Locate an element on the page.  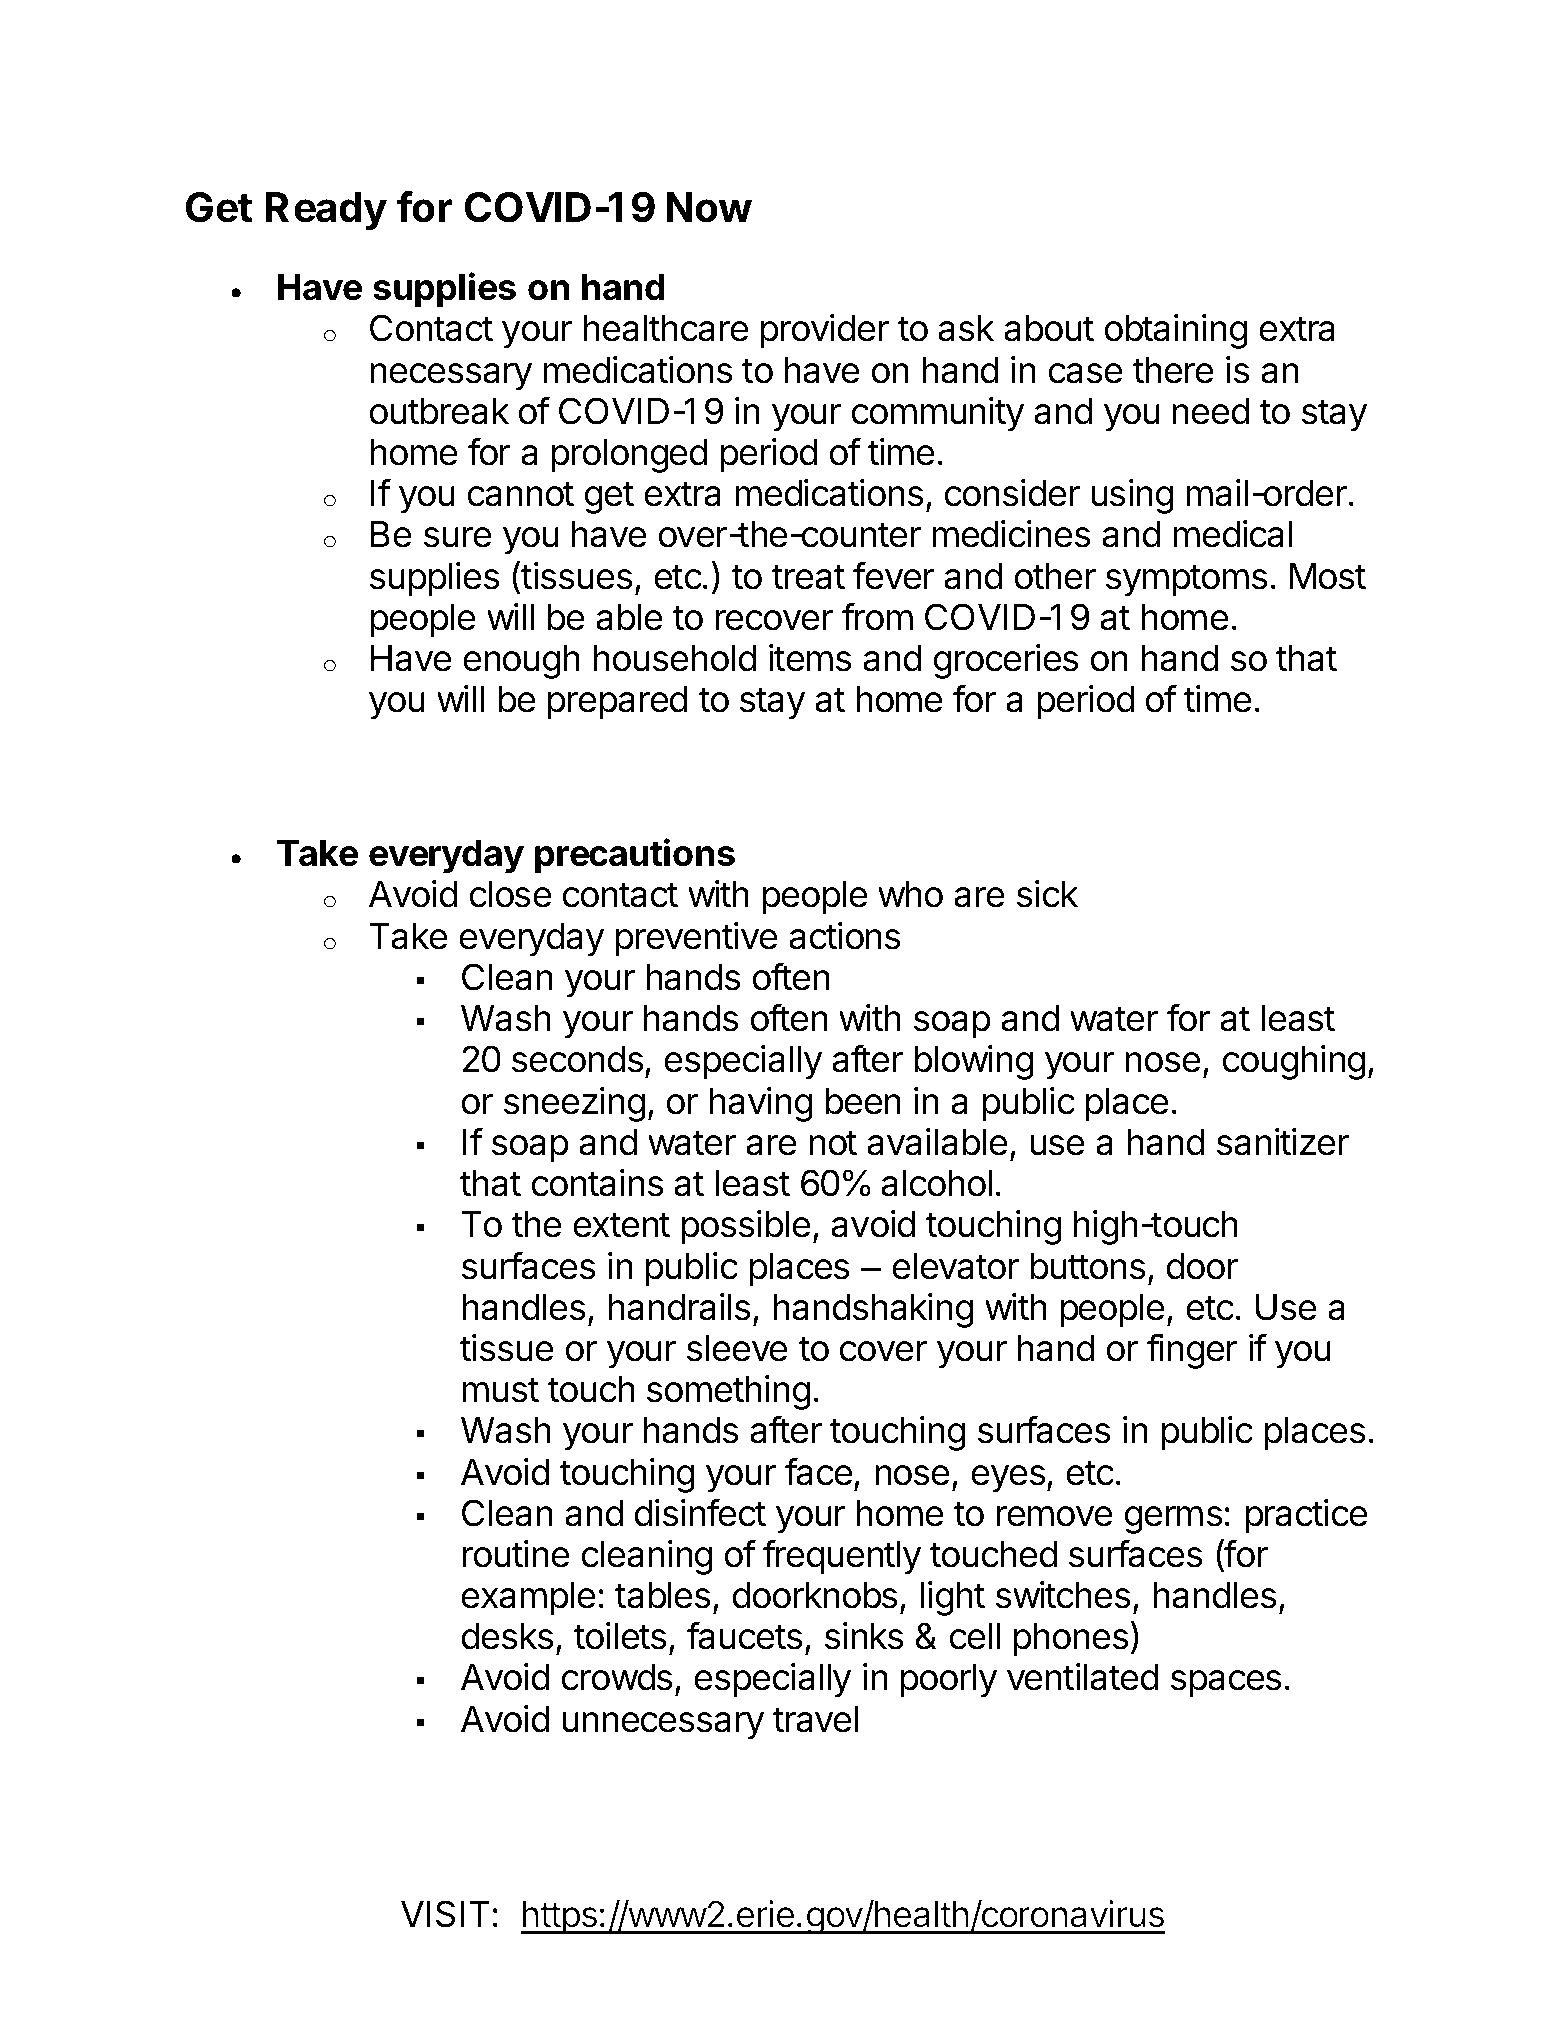
VISIT is located at coordinates (445, 1914).
